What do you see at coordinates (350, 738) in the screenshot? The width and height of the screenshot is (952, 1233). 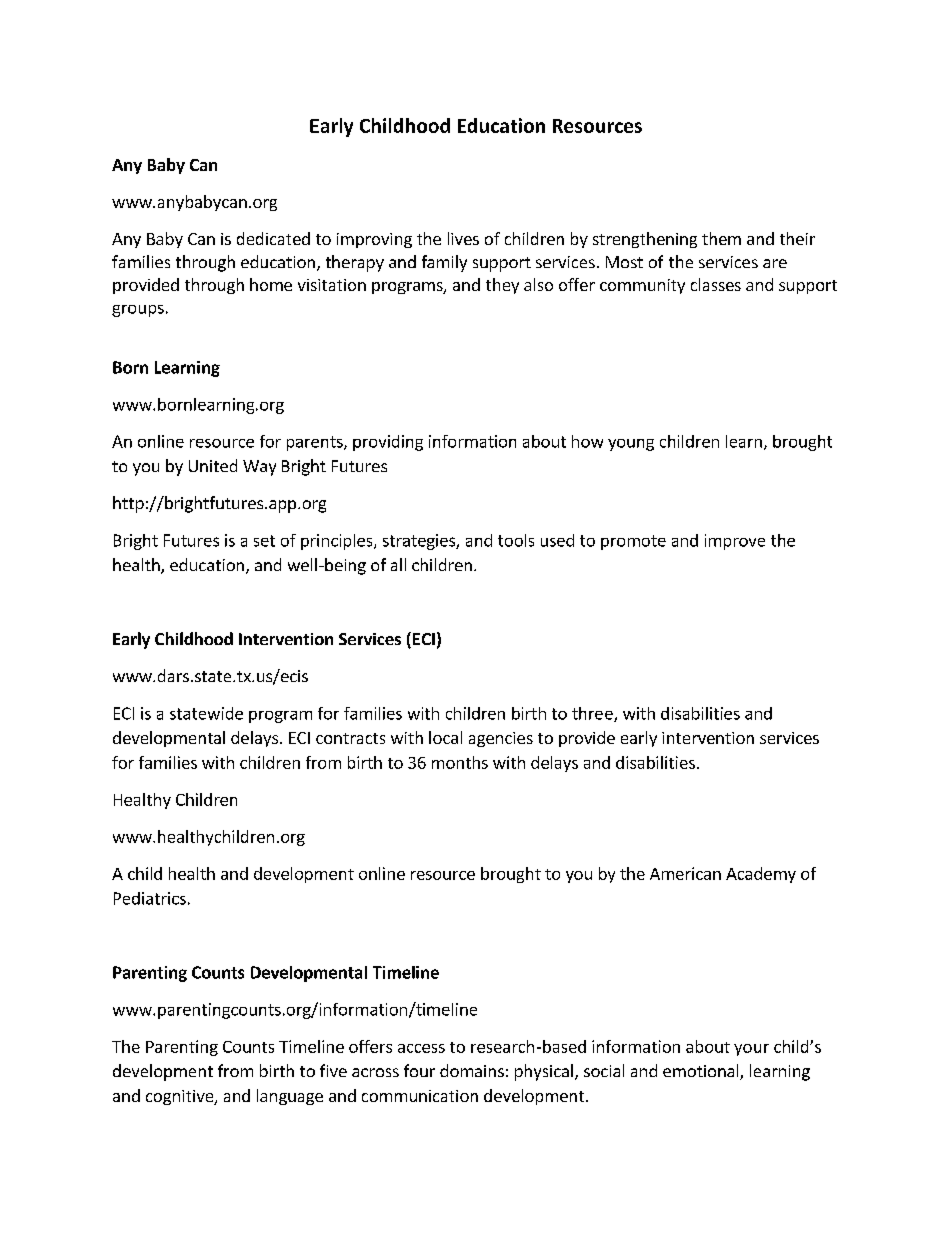 I see `contracts` at bounding box center [350, 738].
